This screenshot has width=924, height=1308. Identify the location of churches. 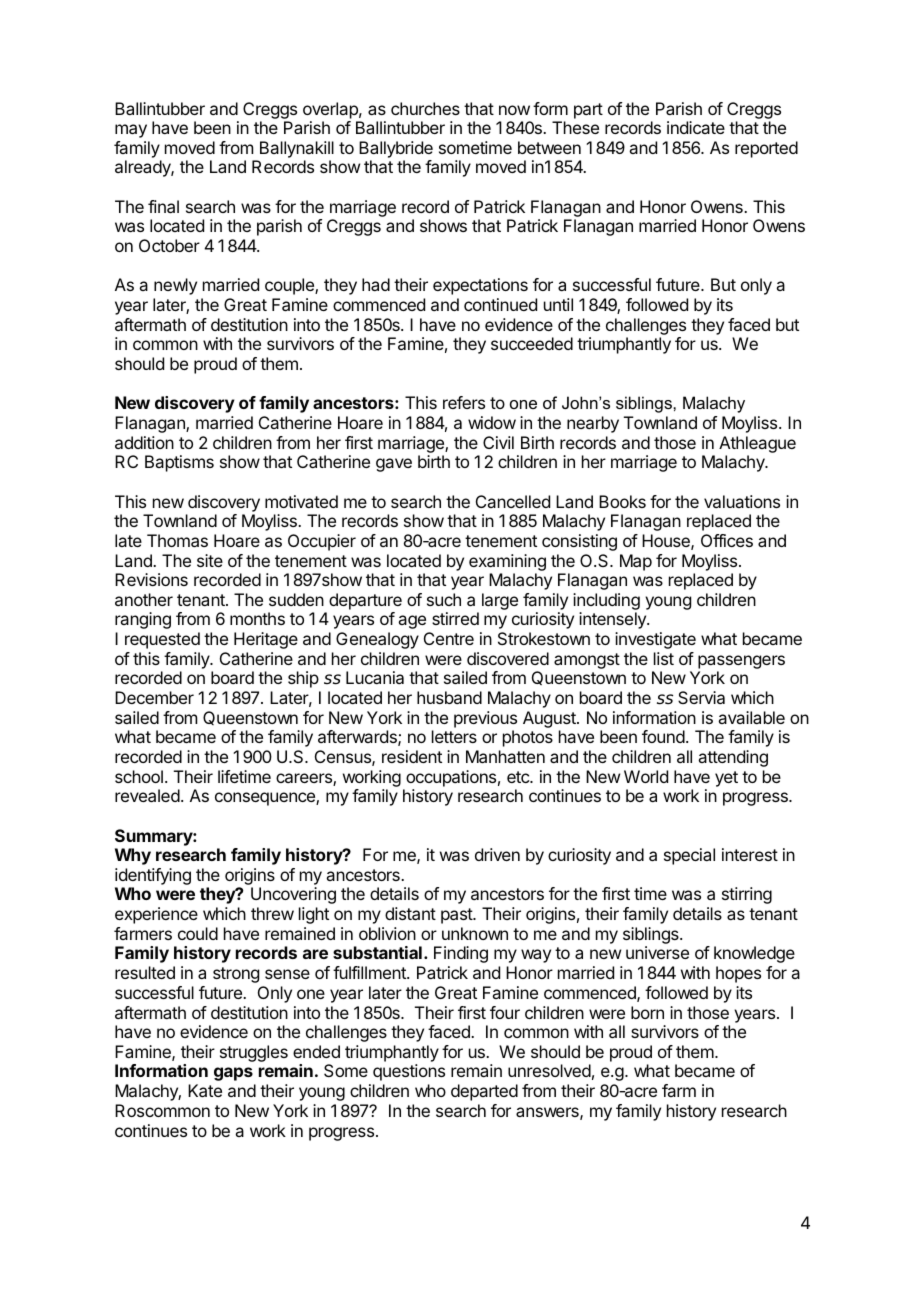
(425, 108).
